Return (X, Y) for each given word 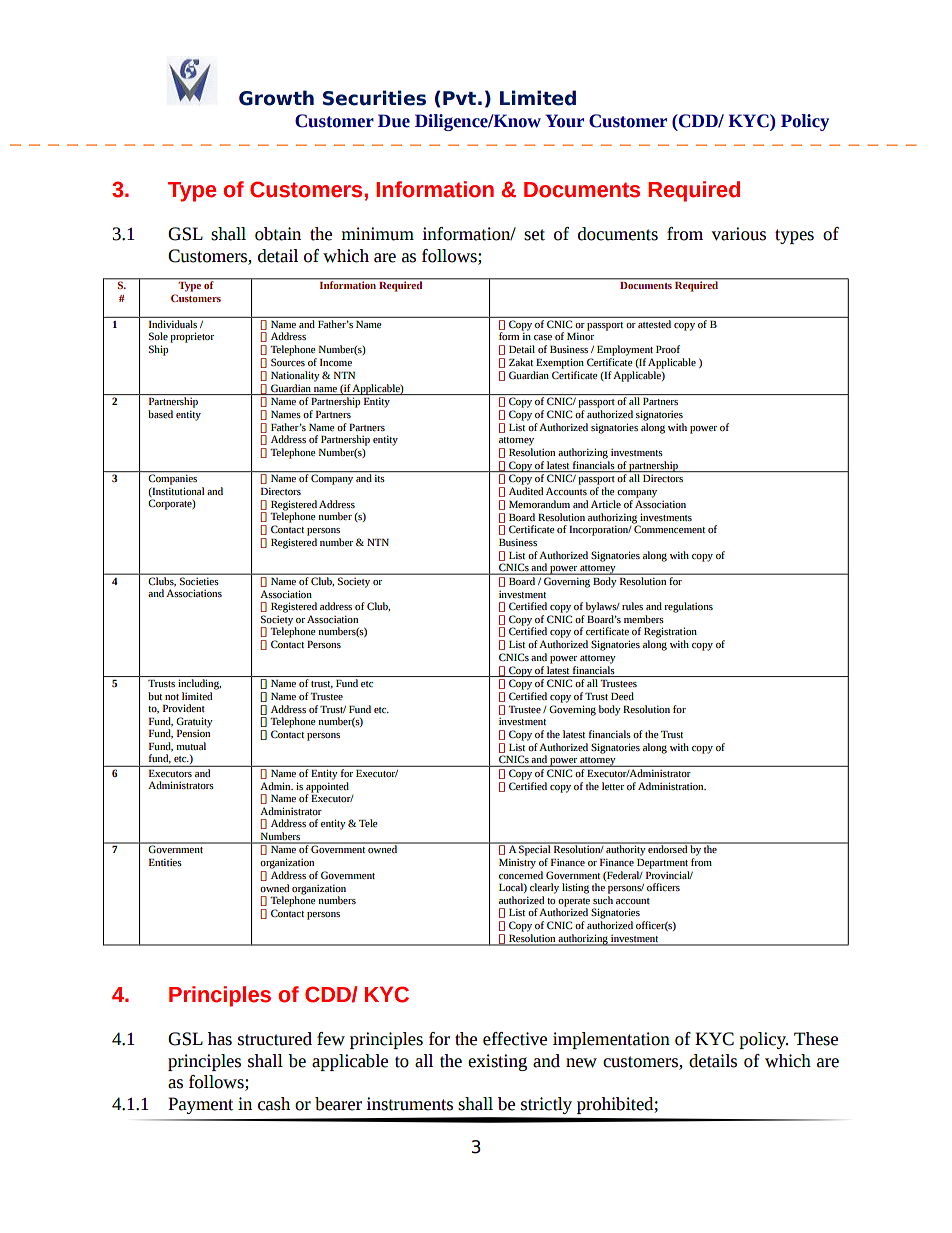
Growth (276, 98)
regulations (688, 607)
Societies (199, 581)
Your (564, 121)
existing (497, 1062)
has (220, 1039)
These (816, 1039)
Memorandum (539, 504)
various (739, 234)
